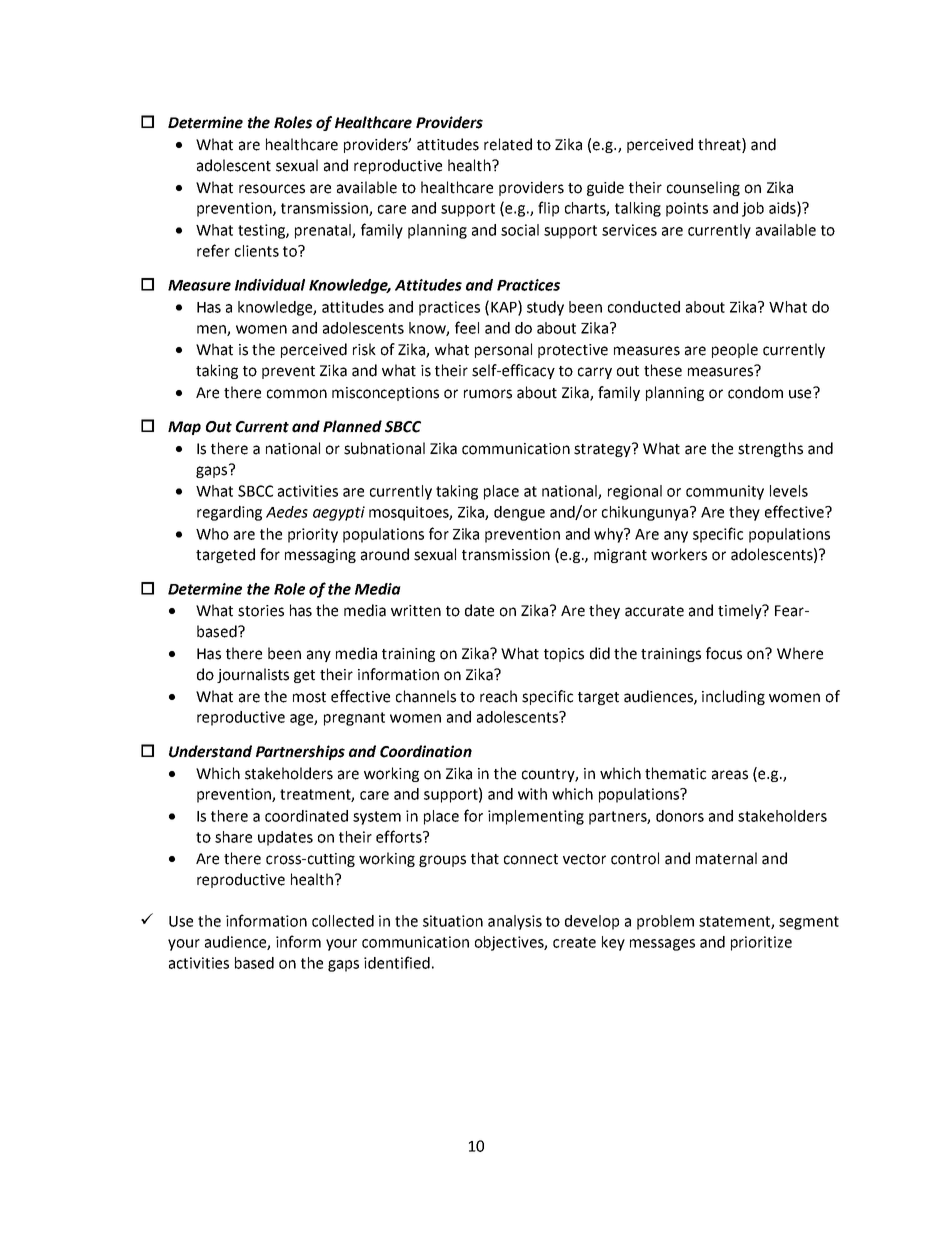  Describe the element at coordinates (735, 350) in the page. I see `people` at that location.
